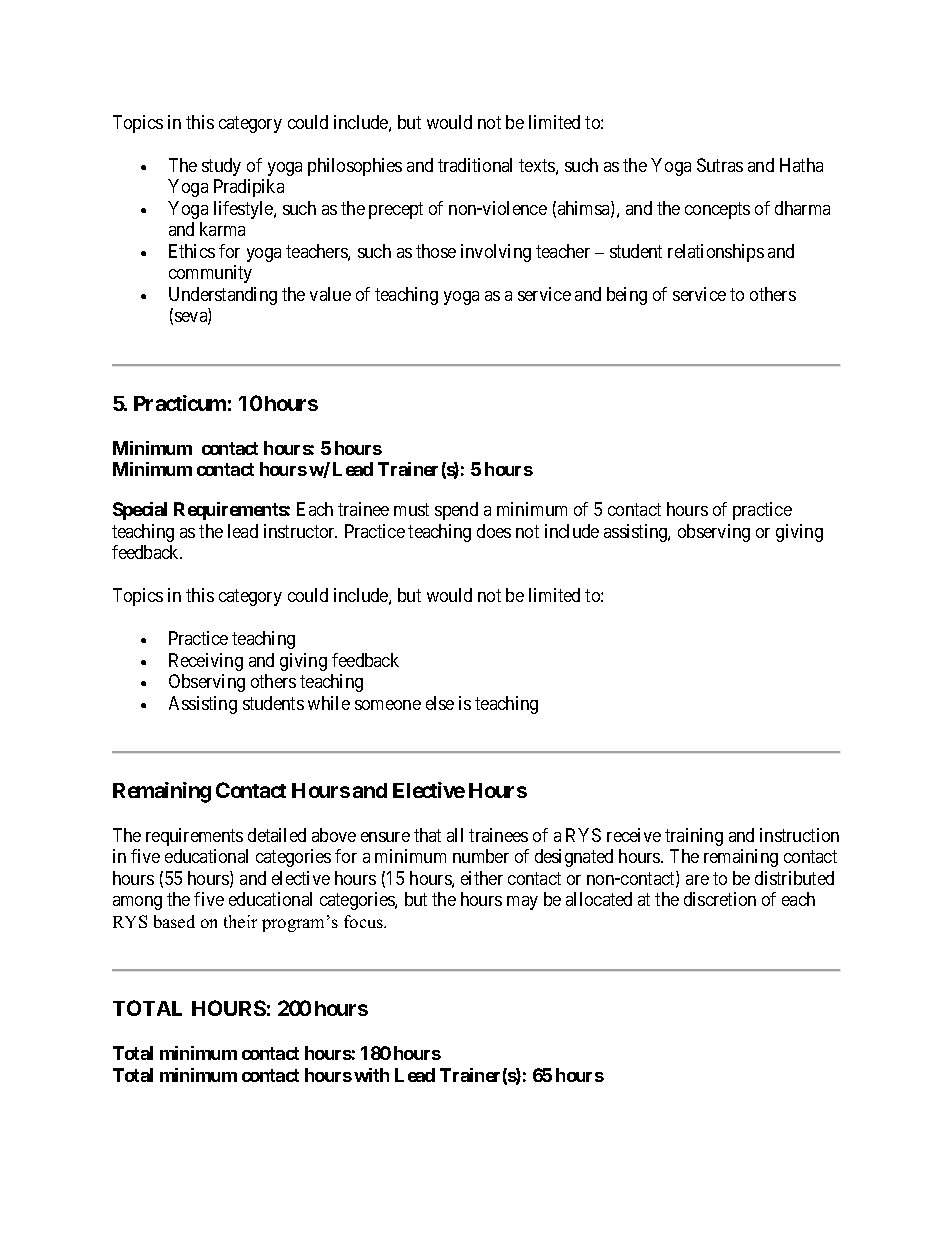  What do you see at coordinates (206, 662) in the page?
I see `Receiving` at bounding box center [206, 662].
